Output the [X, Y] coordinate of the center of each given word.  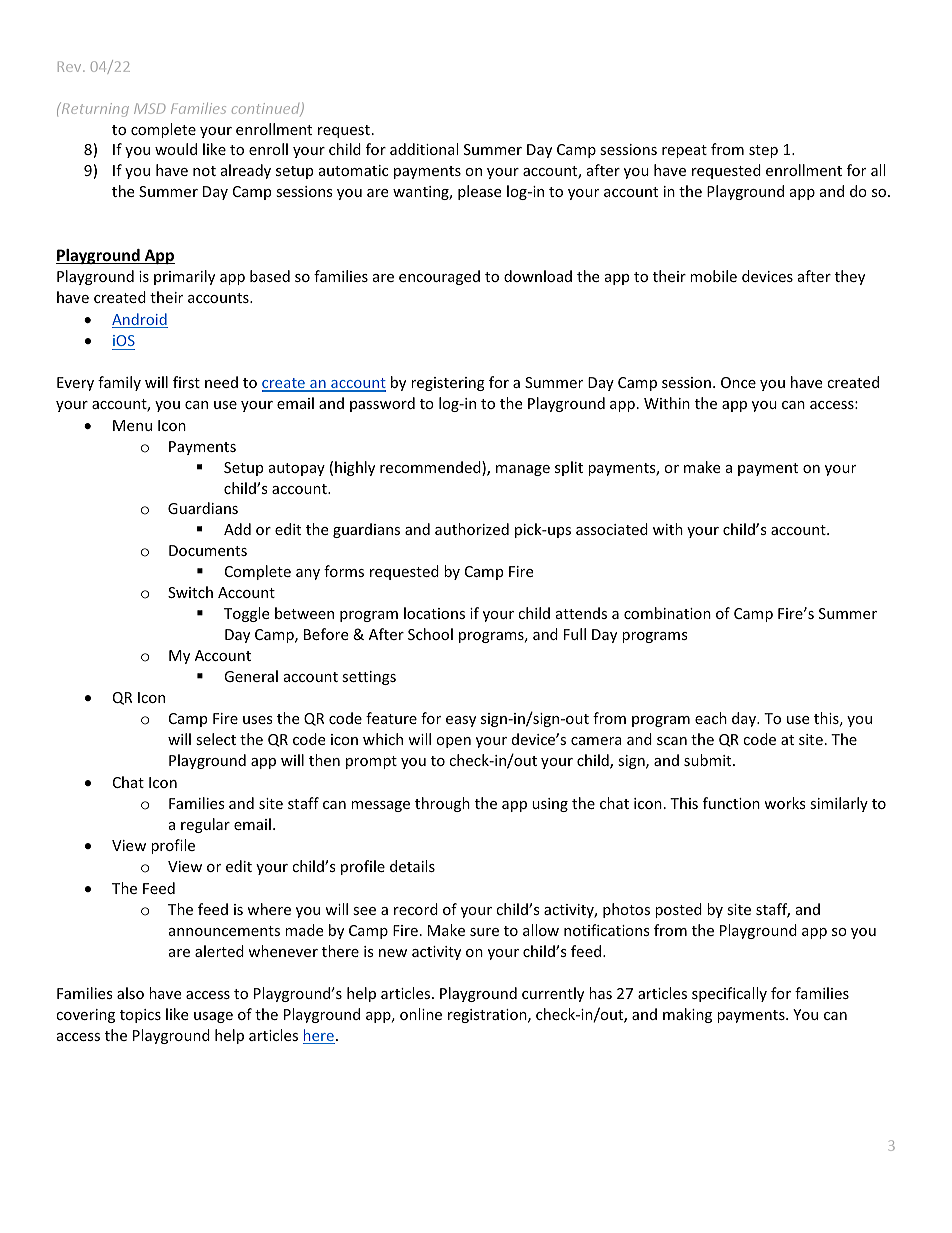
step [763, 151]
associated [612, 529]
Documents [208, 550]
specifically [729, 994]
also [130, 993]
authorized [472, 529]
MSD [149, 108]
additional [424, 149]
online [421, 1014]
